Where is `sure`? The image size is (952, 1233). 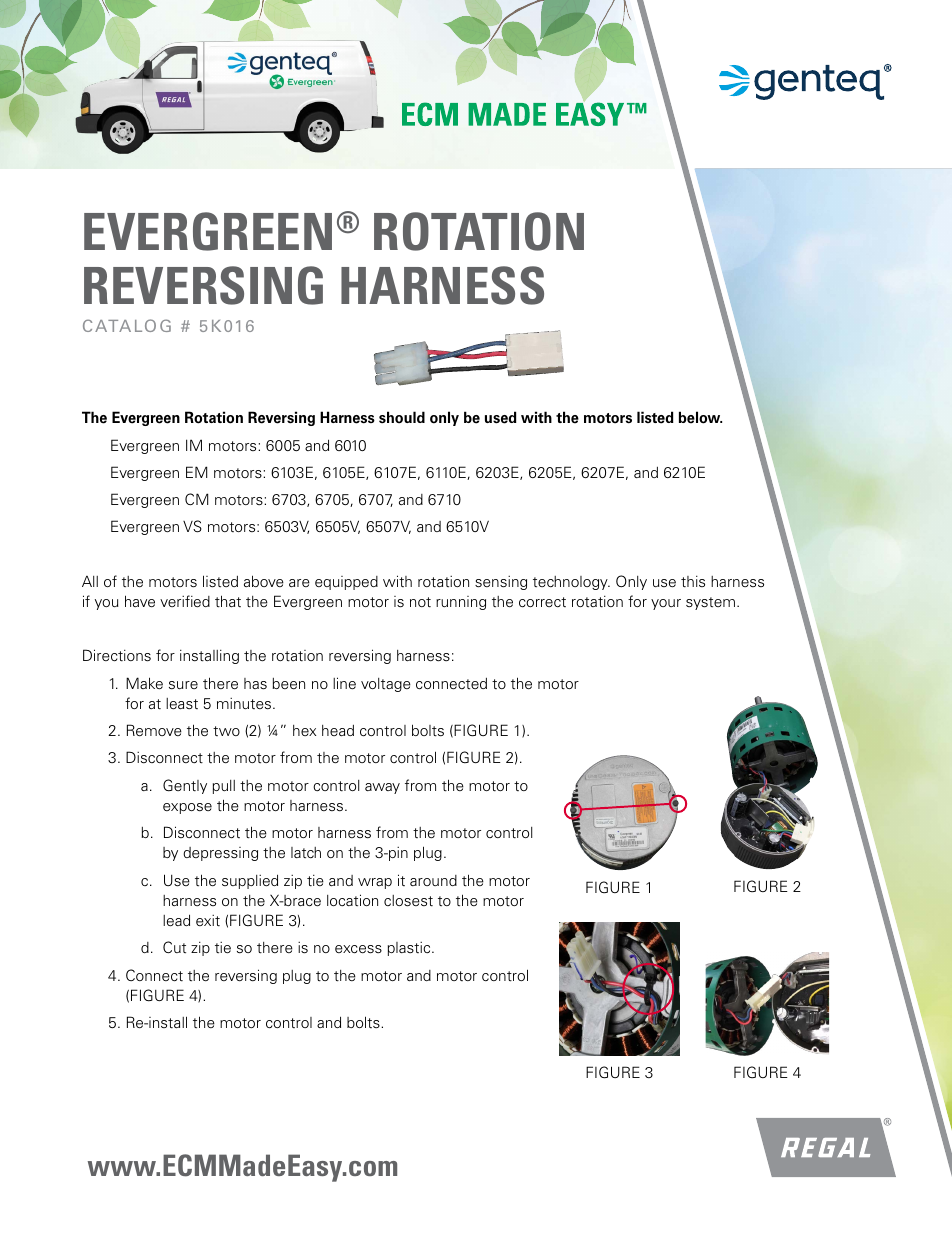 sure is located at coordinates (183, 685).
